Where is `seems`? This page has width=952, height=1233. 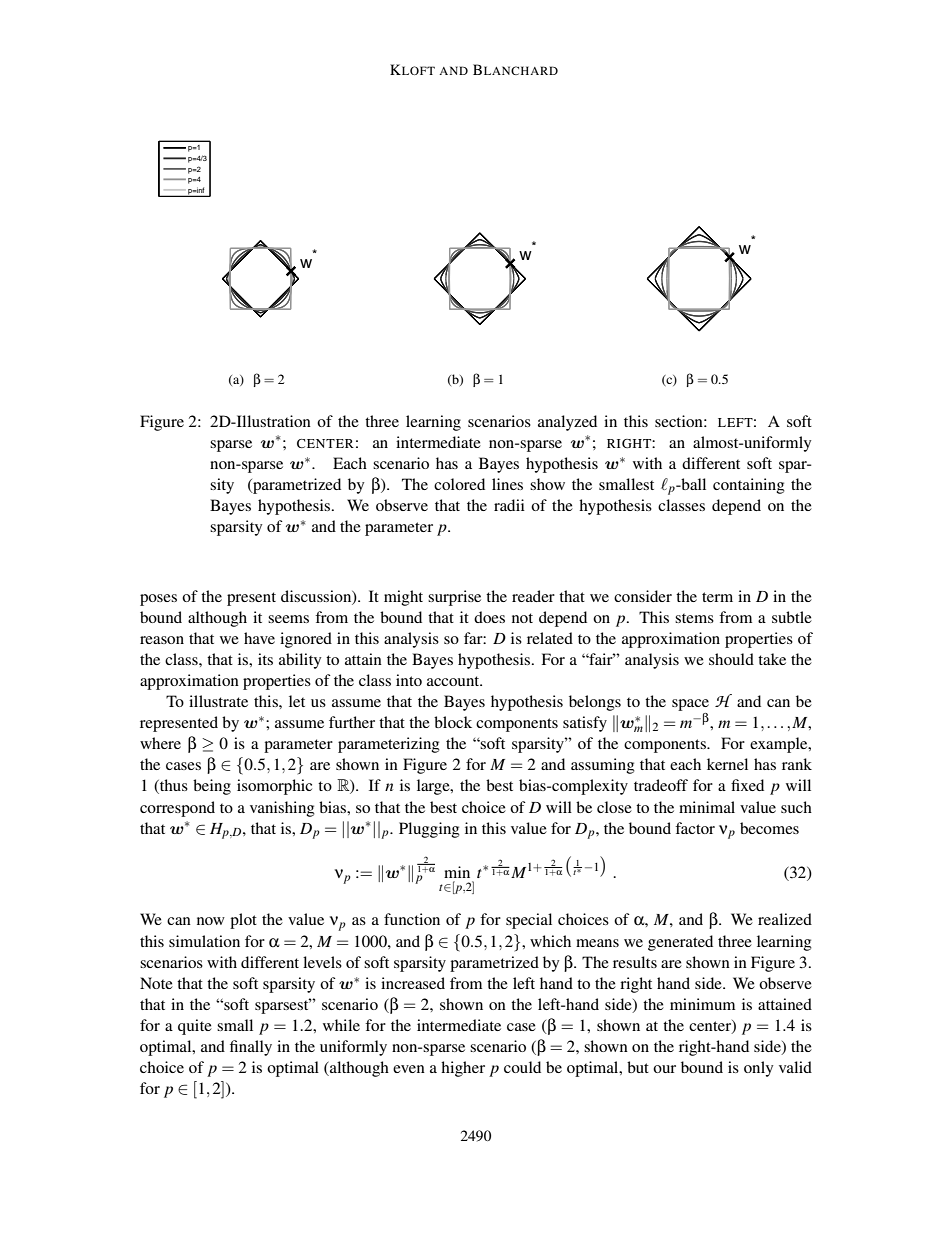 seems is located at coordinates (288, 619).
